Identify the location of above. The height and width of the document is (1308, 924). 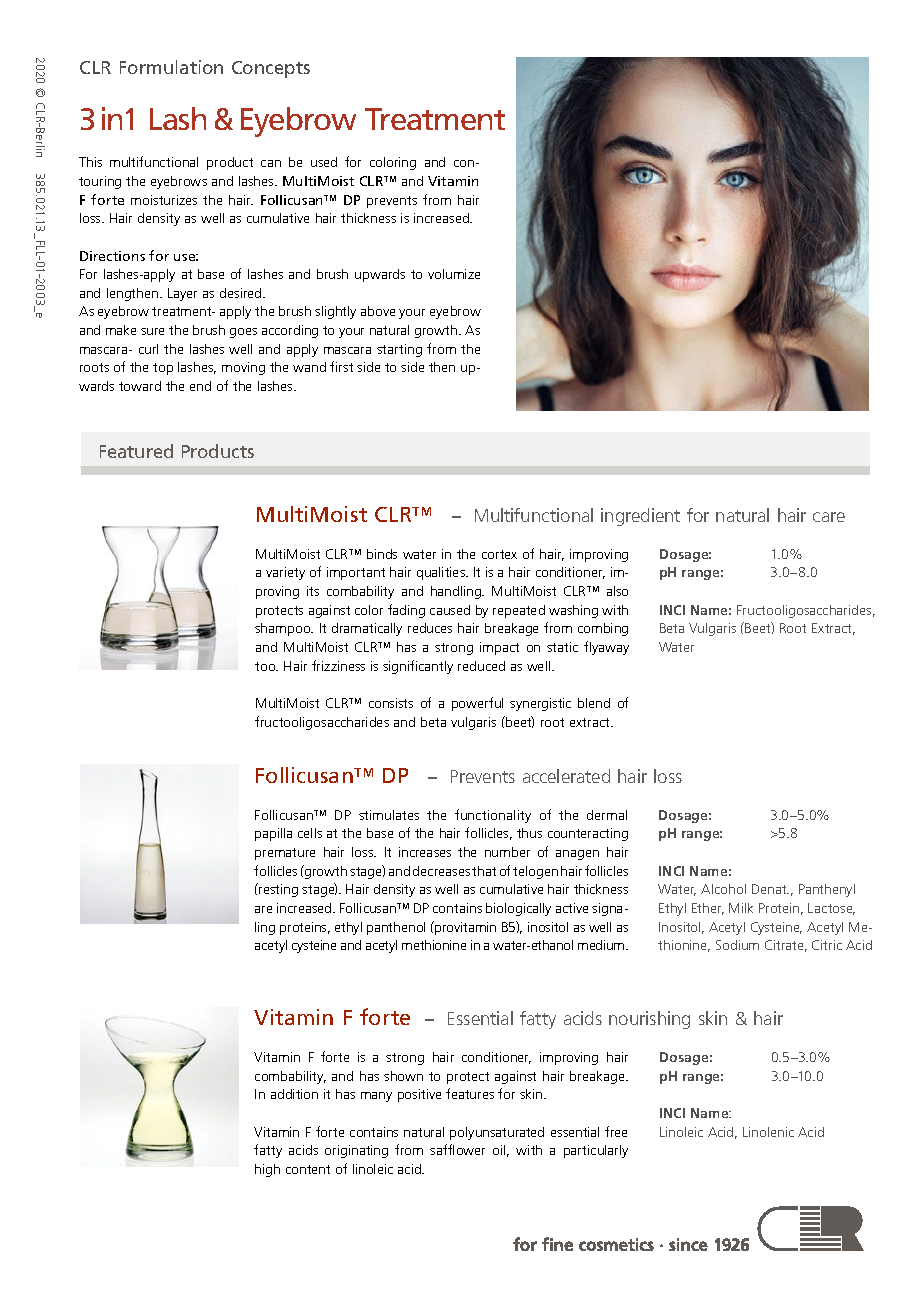
(378, 311).
